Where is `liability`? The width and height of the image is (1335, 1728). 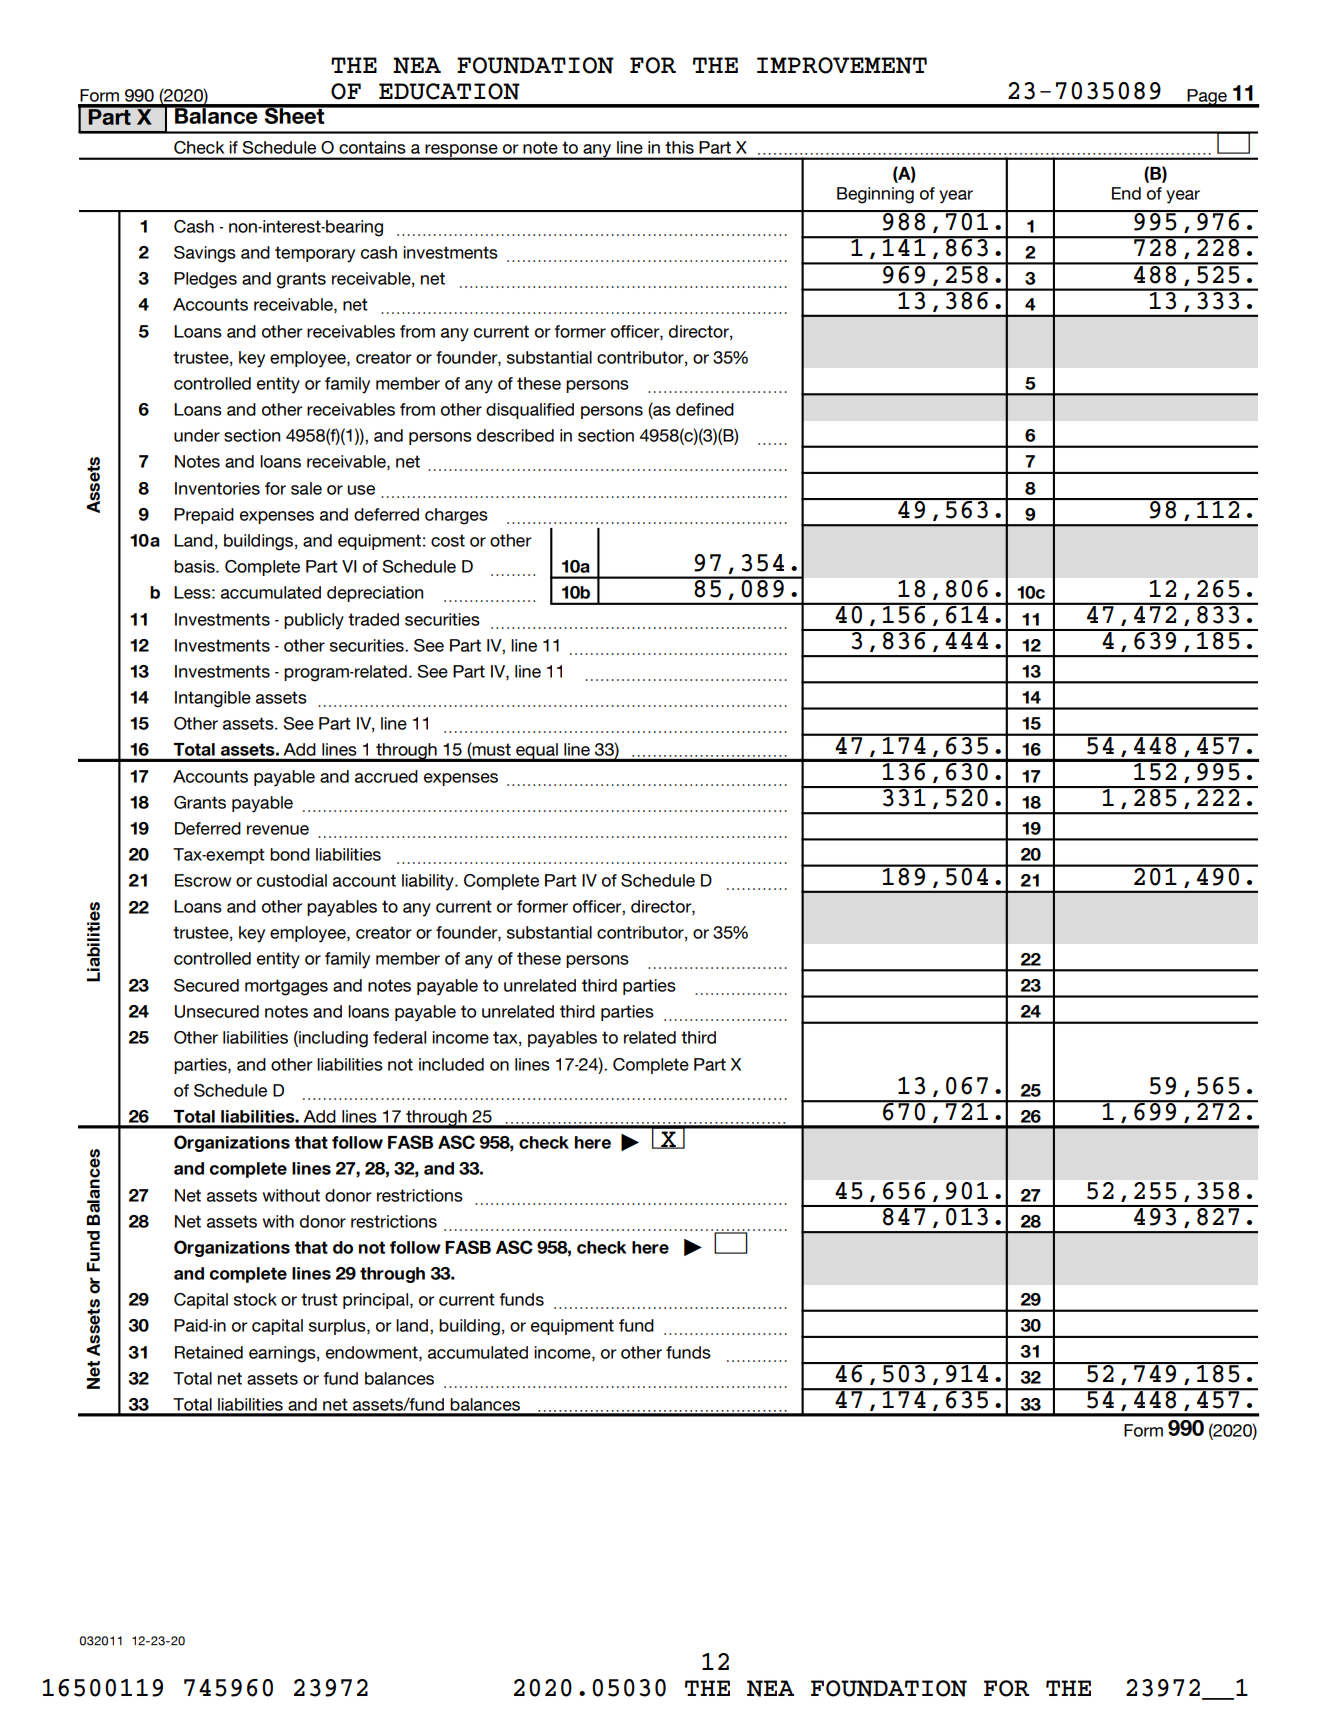 liability is located at coordinates (429, 882).
